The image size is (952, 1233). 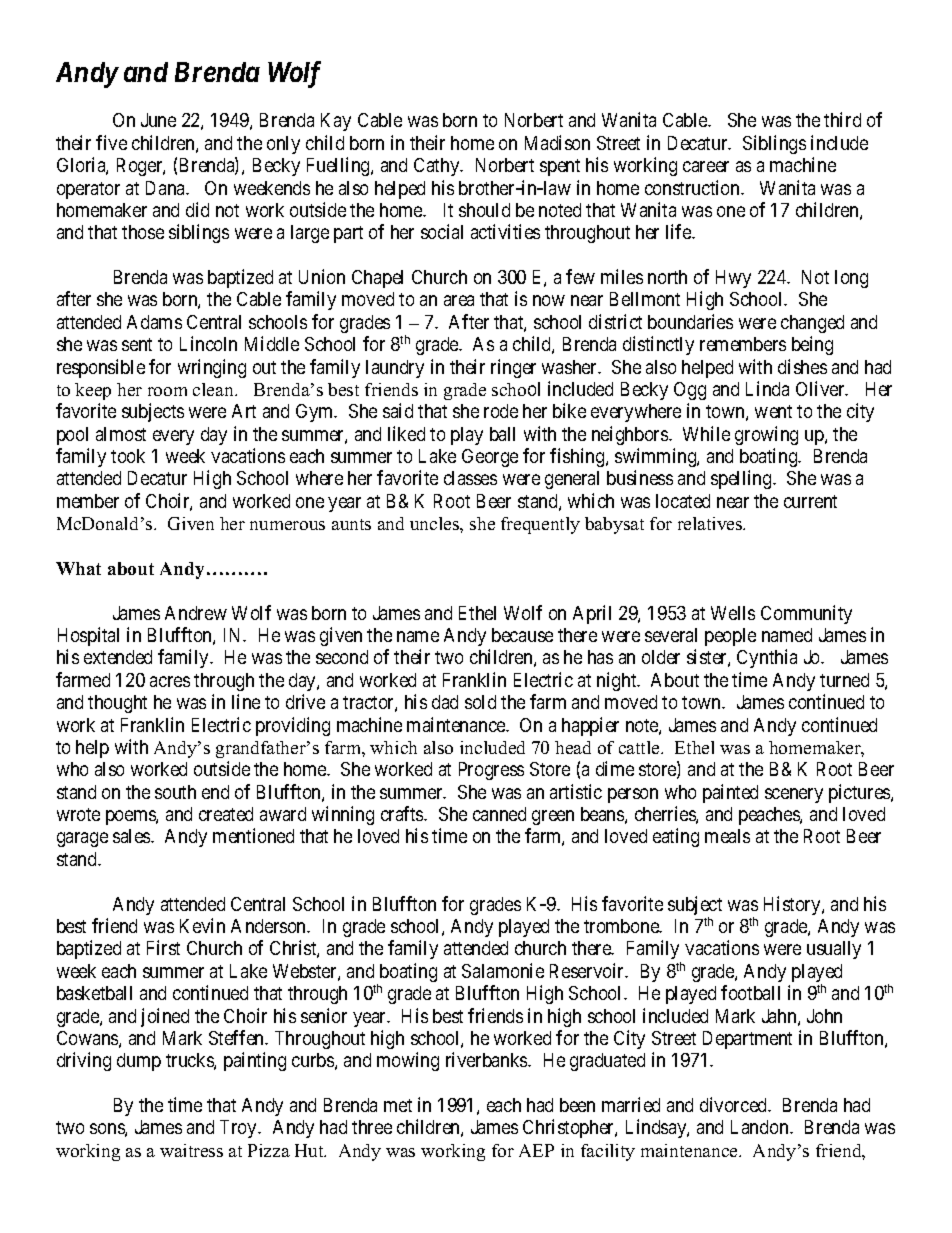 I want to click on Cathy, so click(x=438, y=167).
